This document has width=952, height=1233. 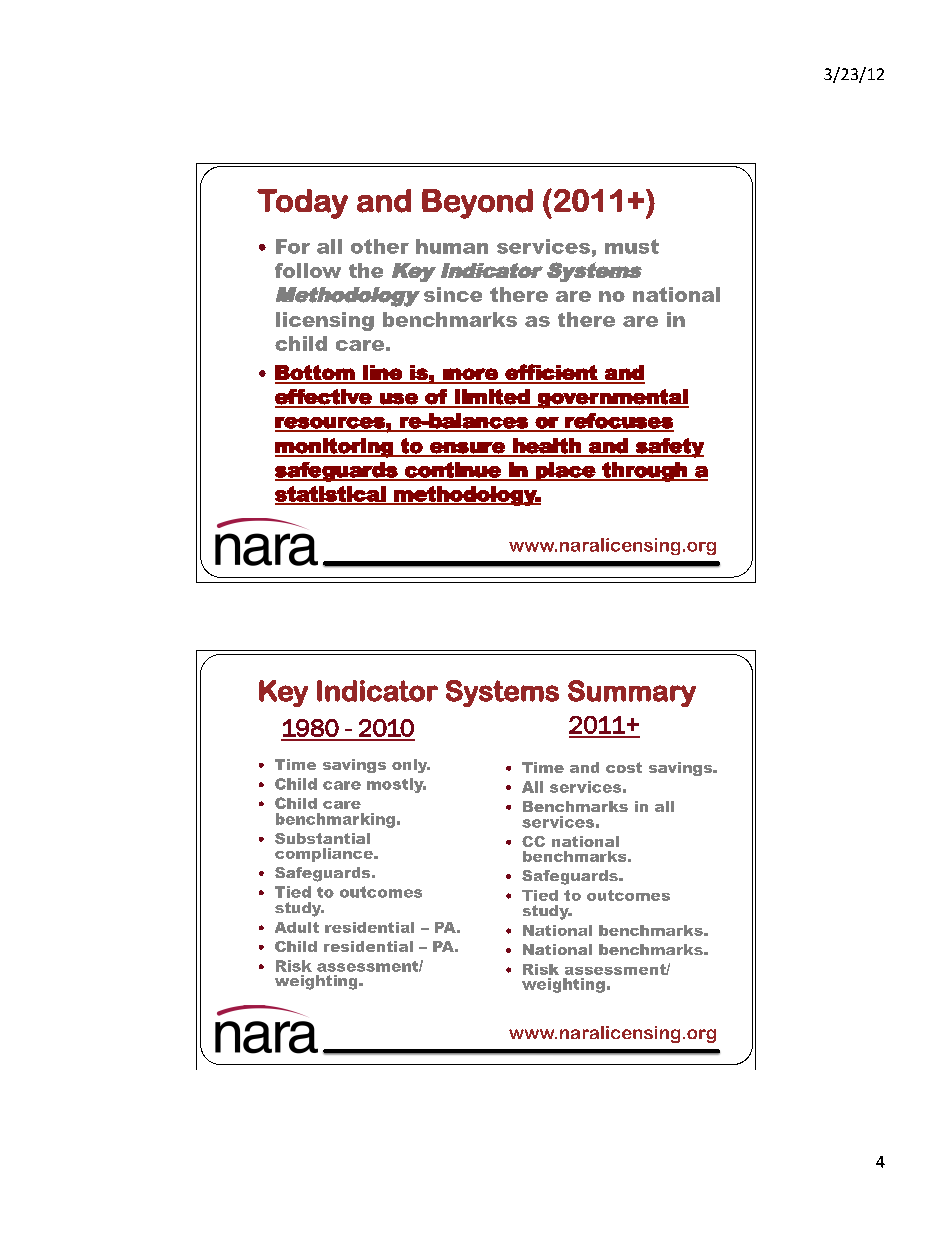 What do you see at coordinates (411, 766) in the document?
I see `only` at bounding box center [411, 766].
